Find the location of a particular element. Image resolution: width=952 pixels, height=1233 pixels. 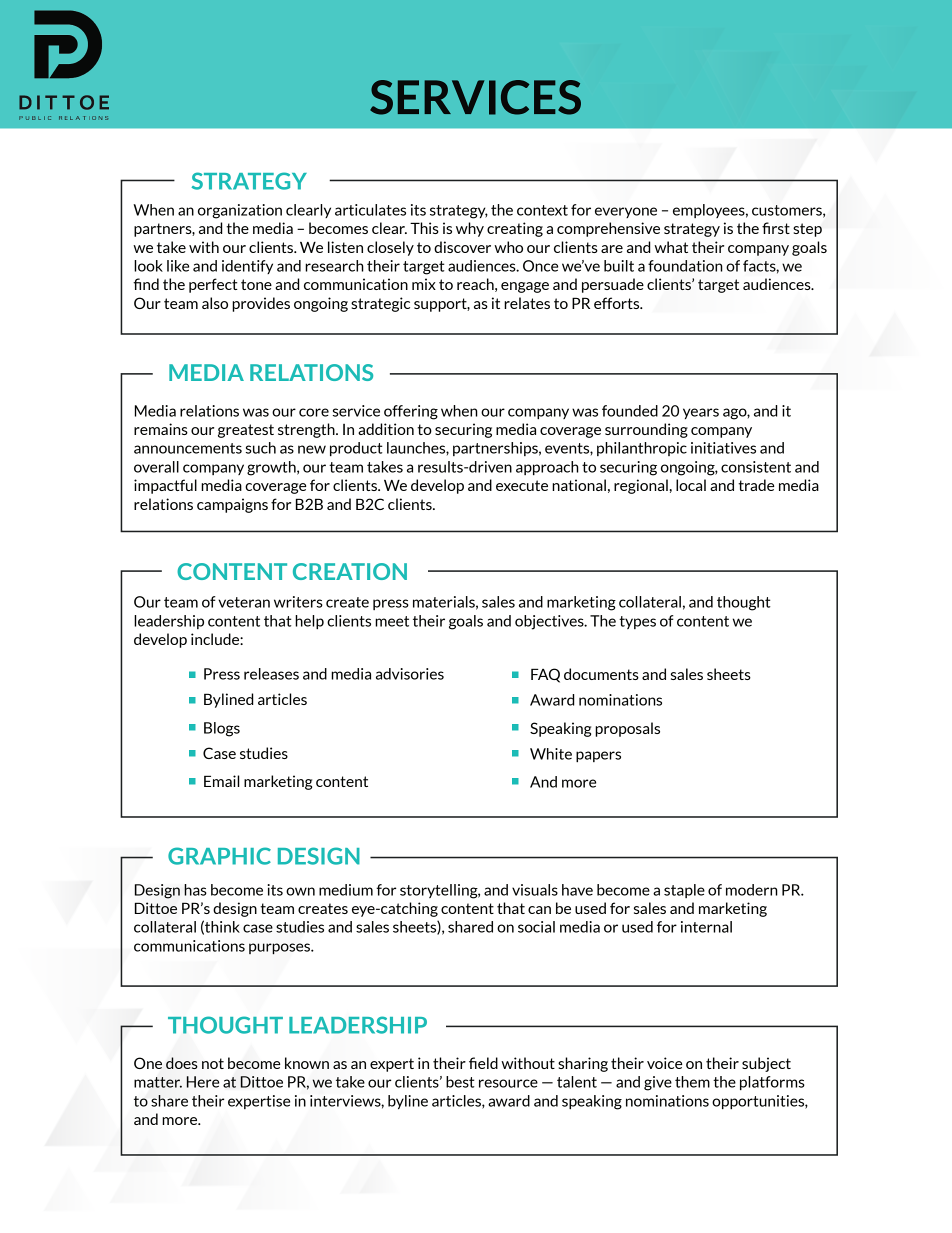

advisories is located at coordinates (410, 674).
